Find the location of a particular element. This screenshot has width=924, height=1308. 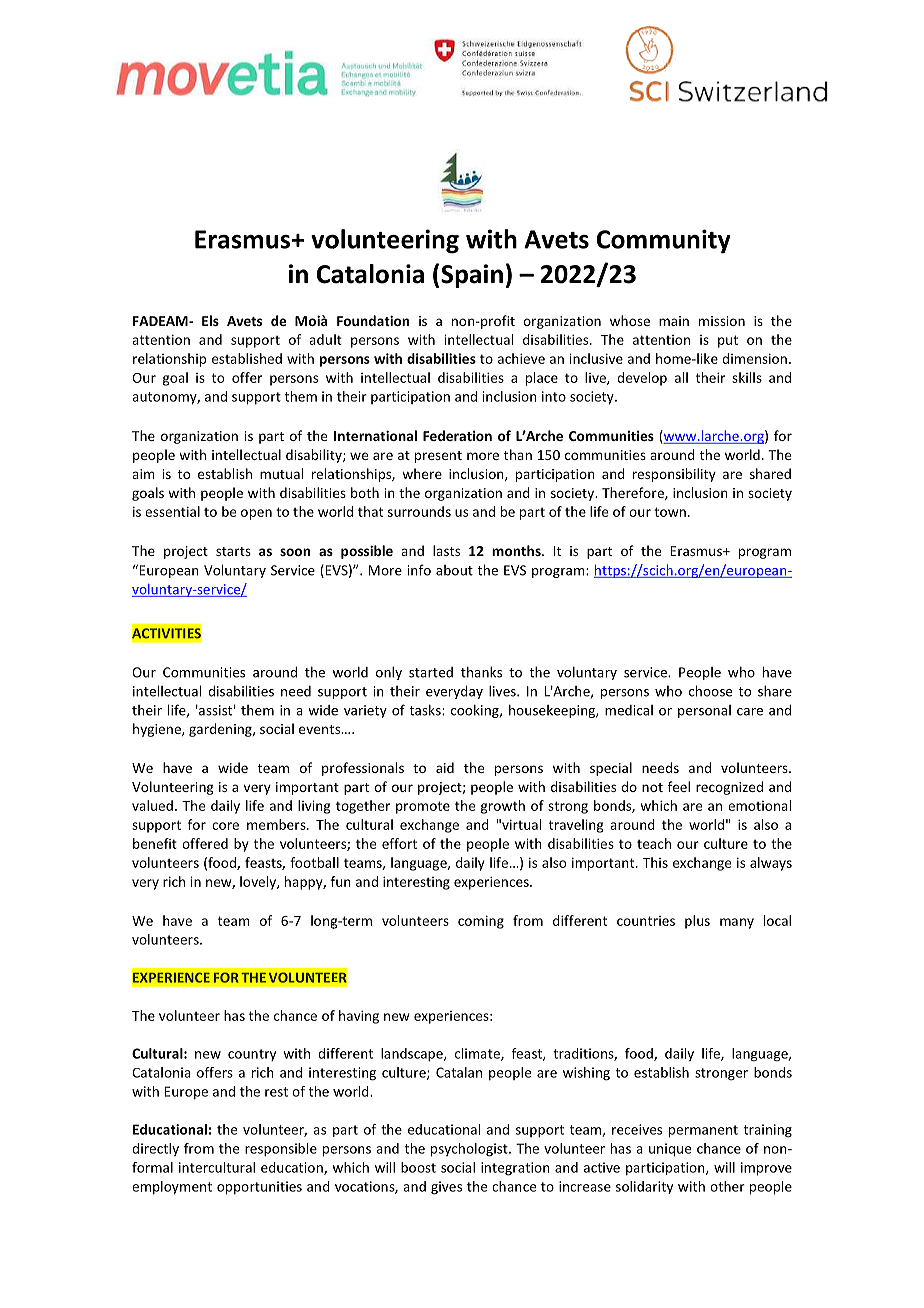

employment is located at coordinates (172, 1188).
